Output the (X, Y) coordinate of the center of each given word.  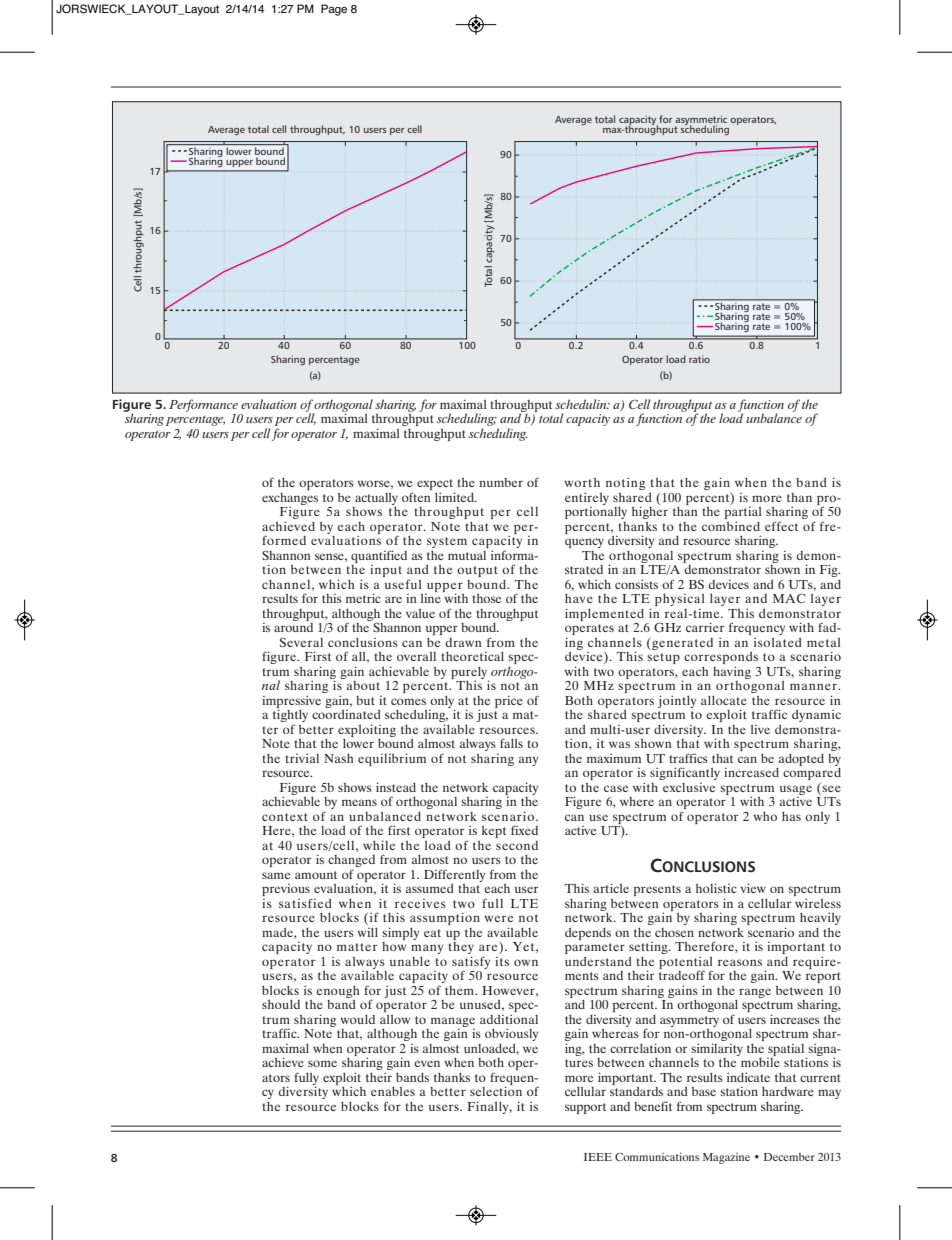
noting (625, 483)
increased (751, 772)
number (501, 482)
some (322, 1063)
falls (511, 743)
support (585, 1108)
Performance (203, 405)
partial (743, 513)
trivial (302, 758)
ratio (699, 359)
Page (334, 10)
